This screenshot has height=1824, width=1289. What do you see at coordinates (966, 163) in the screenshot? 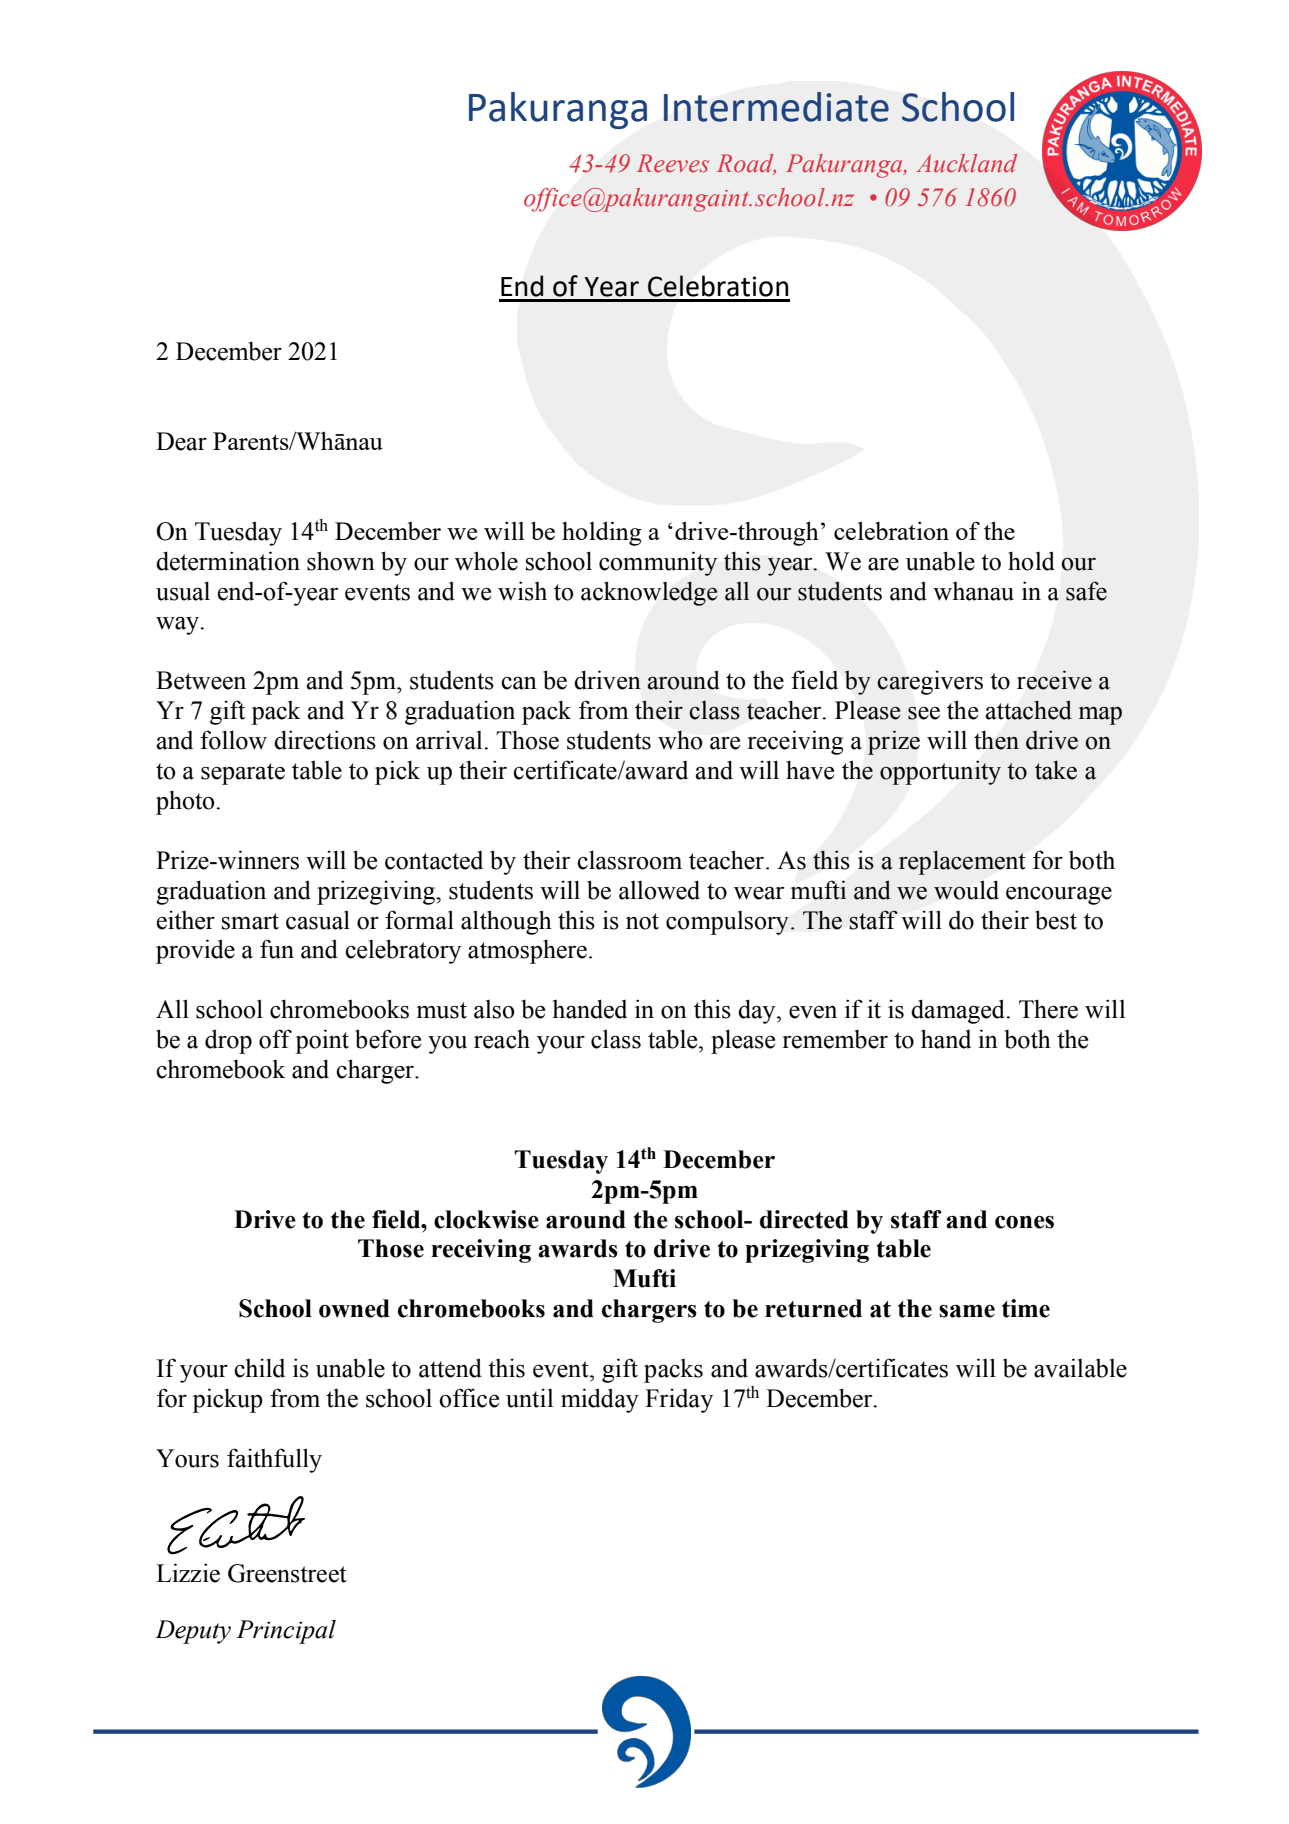
I see `Auckland` at bounding box center [966, 163].
